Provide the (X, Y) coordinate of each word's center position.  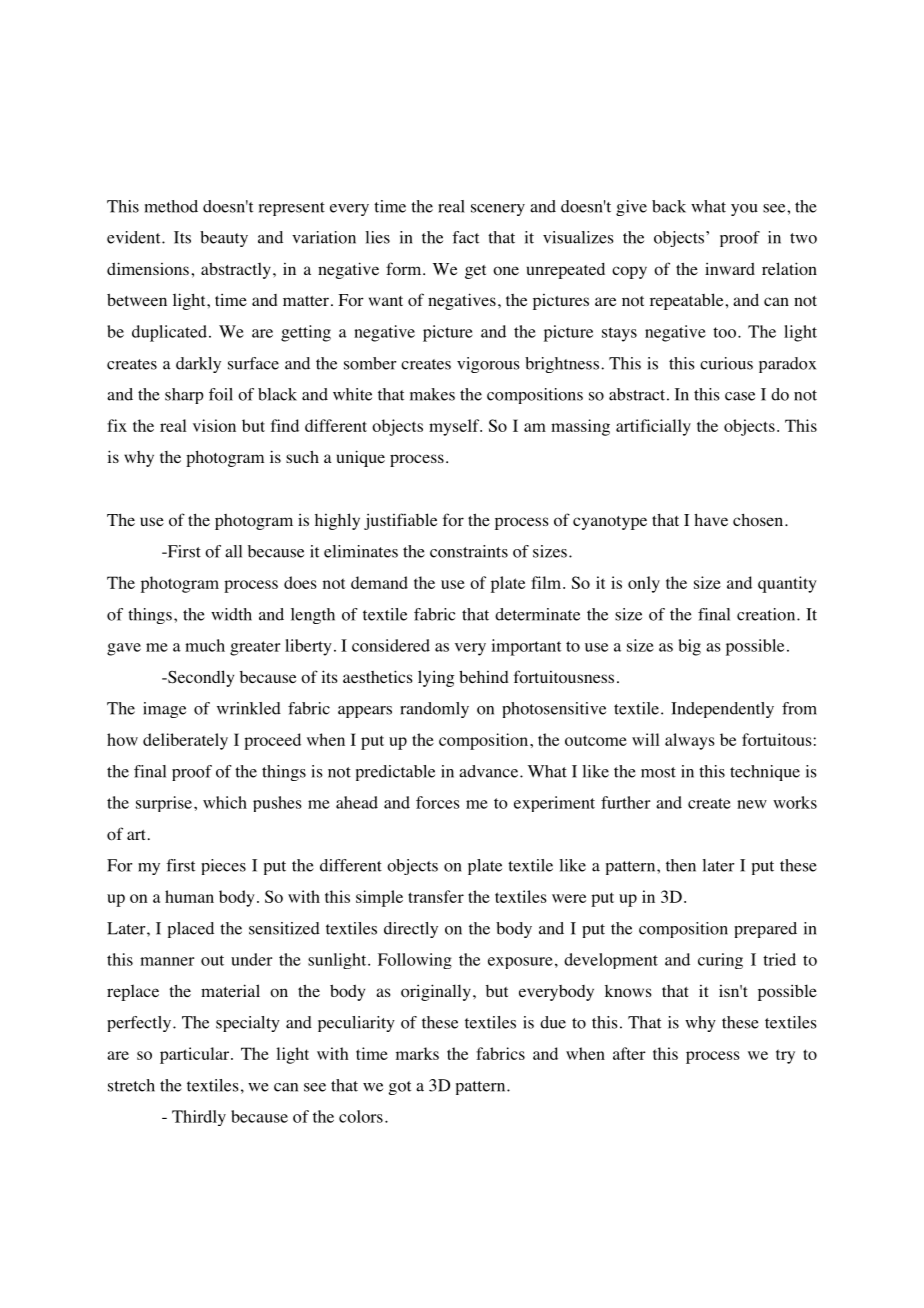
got (400, 1088)
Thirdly (199, 1118)
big (690, 647)
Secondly (200, 678)
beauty (224, 239)
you (744, 210)
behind (484, 676)
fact (465, 237)
